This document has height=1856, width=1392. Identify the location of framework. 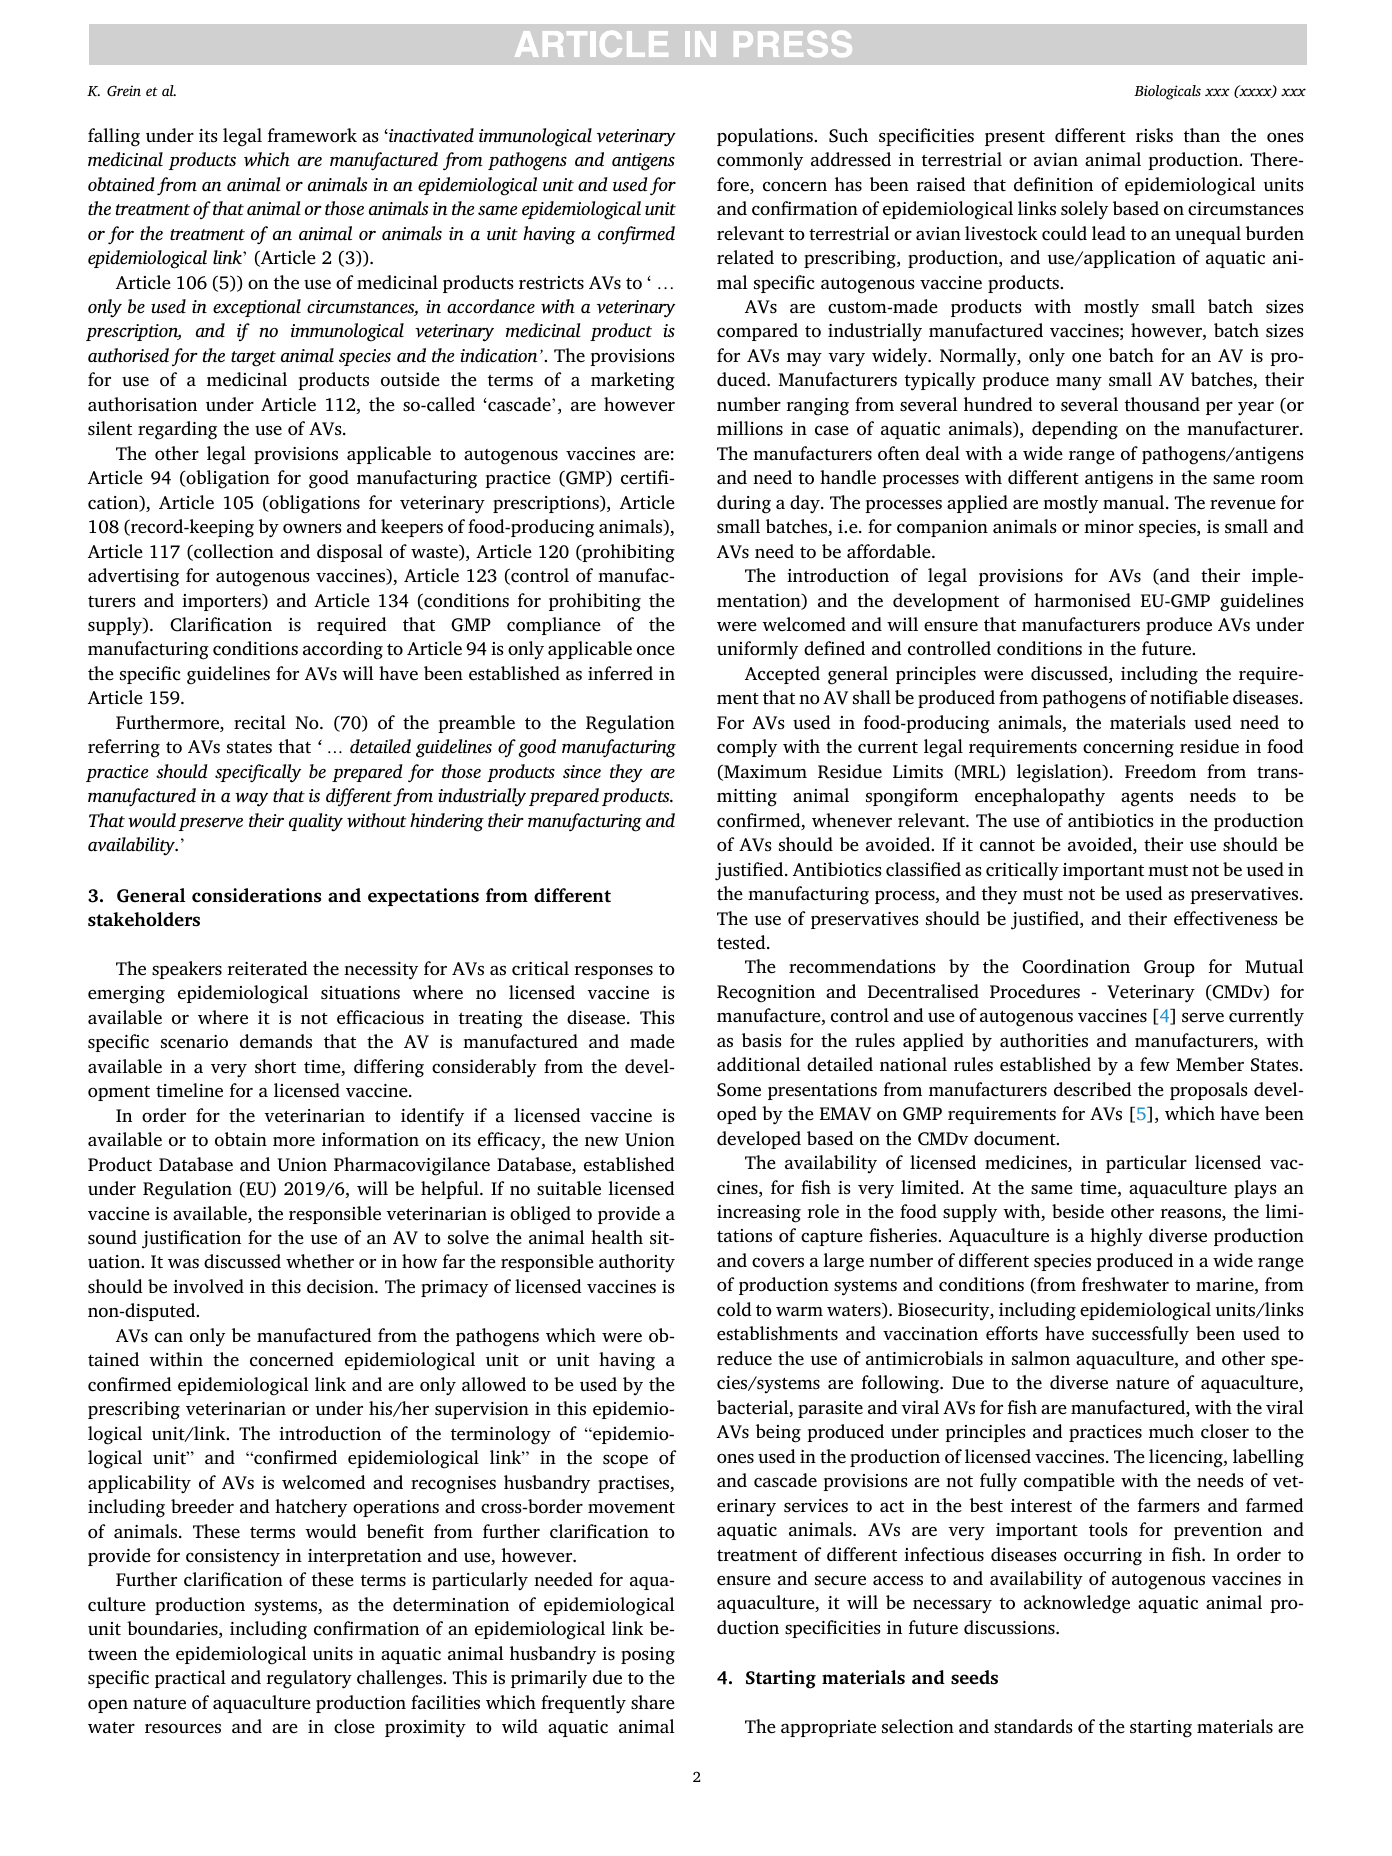
(312, 135).
